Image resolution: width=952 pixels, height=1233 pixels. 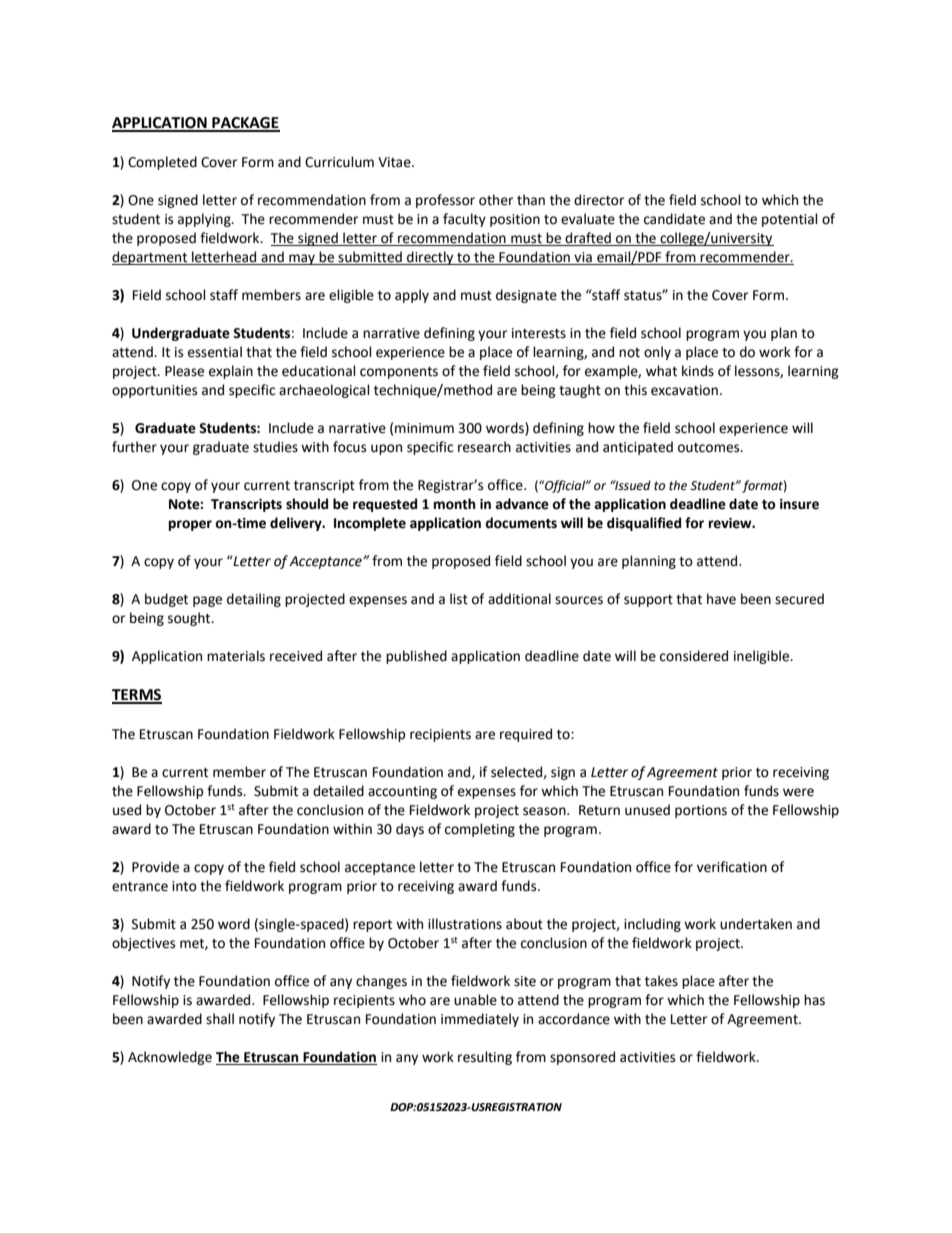 I want to click on immediately, so click(x=480, y=1020).
